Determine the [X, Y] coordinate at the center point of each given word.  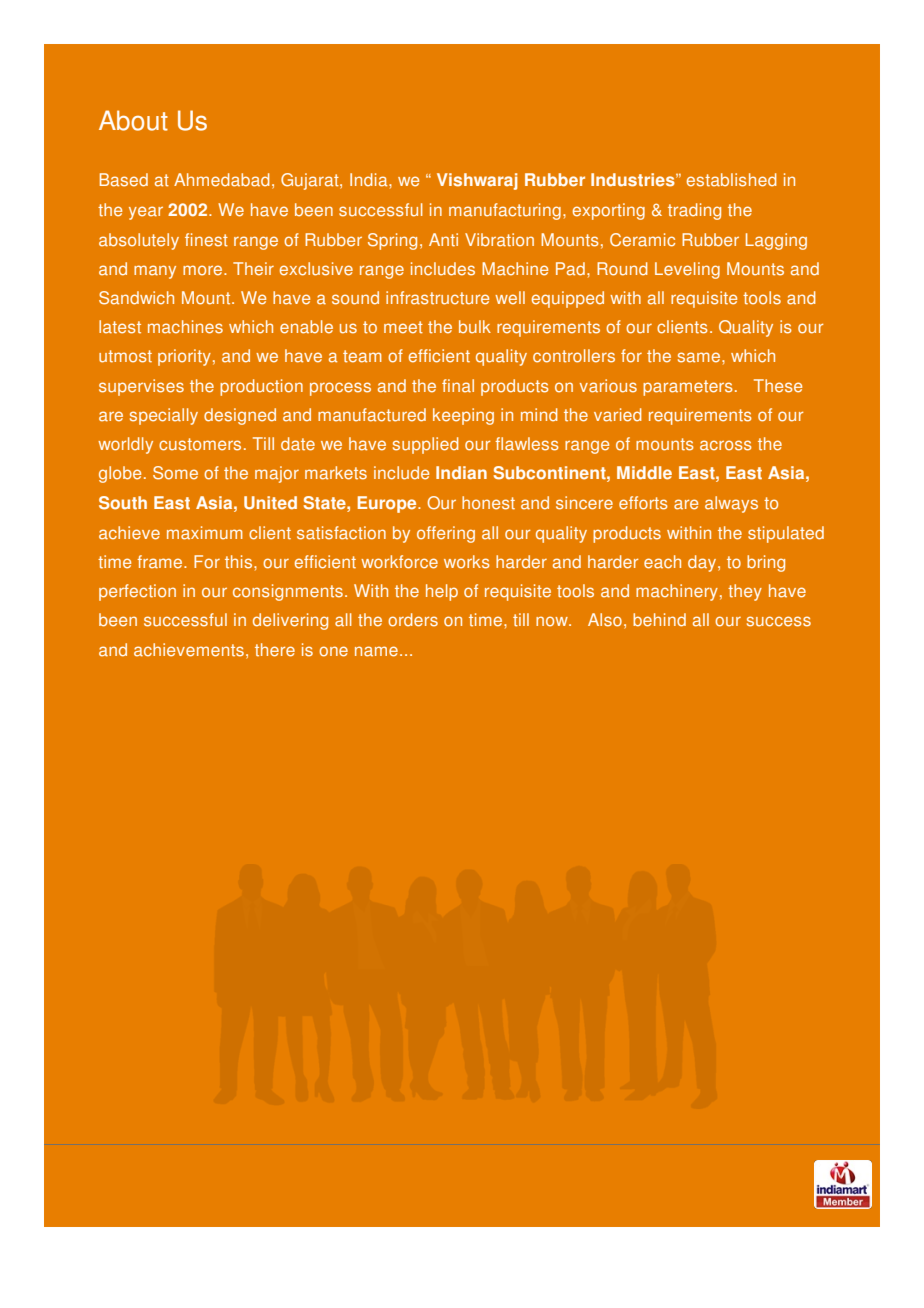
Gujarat [311, 181]
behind [659, 620]
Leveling [687, 270]
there [275, 650]
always [731, 504]
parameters [688, 388]
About [133, 120]
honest [488, 503]
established [732, 180]
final [458, 386]
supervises [141, 387]
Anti [443, 240]
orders [413, 620]
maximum [205, 533]
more [204, 270]
